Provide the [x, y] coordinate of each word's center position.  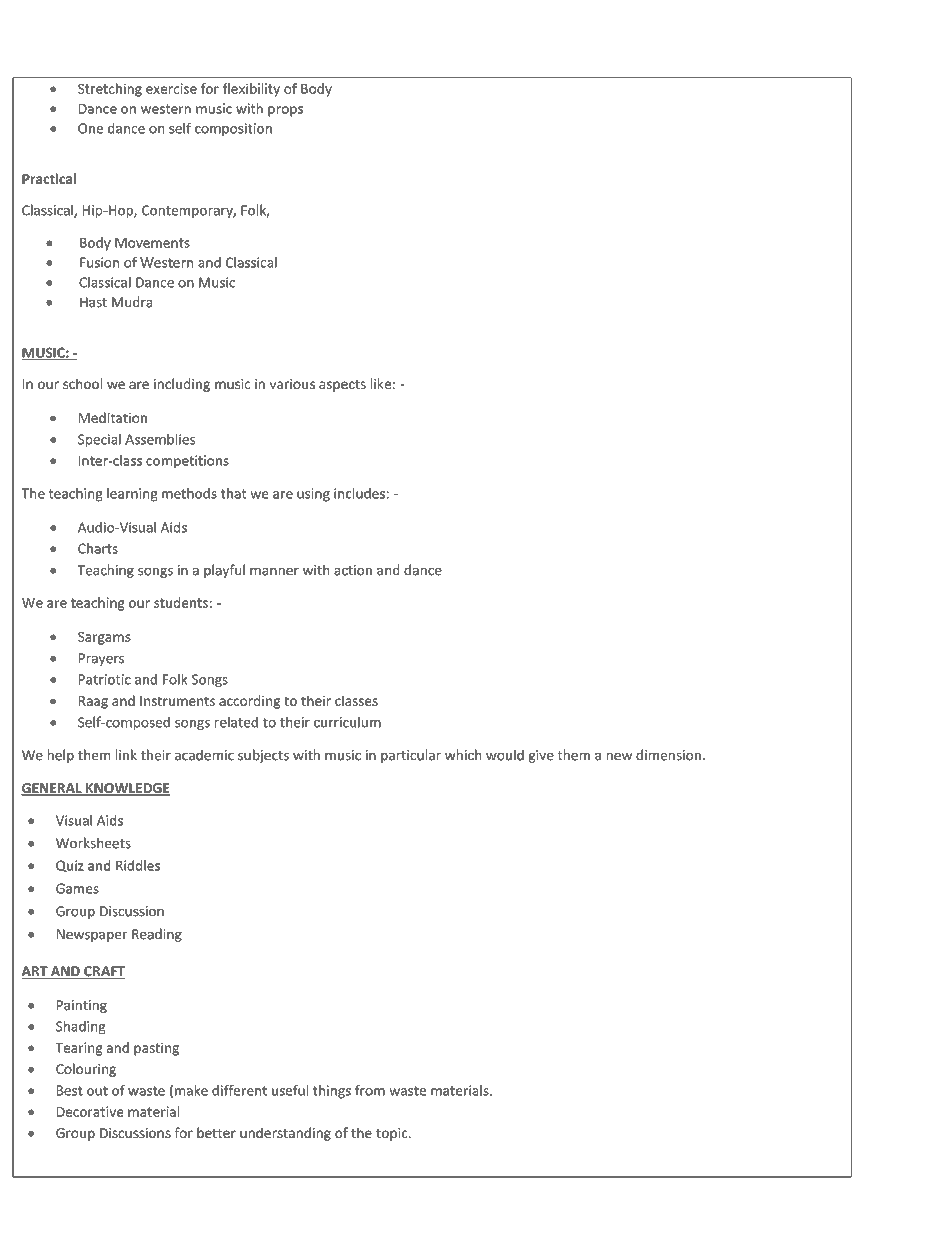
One [90, 128]
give [541, 756]
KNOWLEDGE [127, 789]
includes [359, 493]
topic [393, 1134]
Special [99, 440]
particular [411, 756]
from [370, 1090]
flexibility [251, 90]
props [285, 111]
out [97, 1091]
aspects [342, 386]
